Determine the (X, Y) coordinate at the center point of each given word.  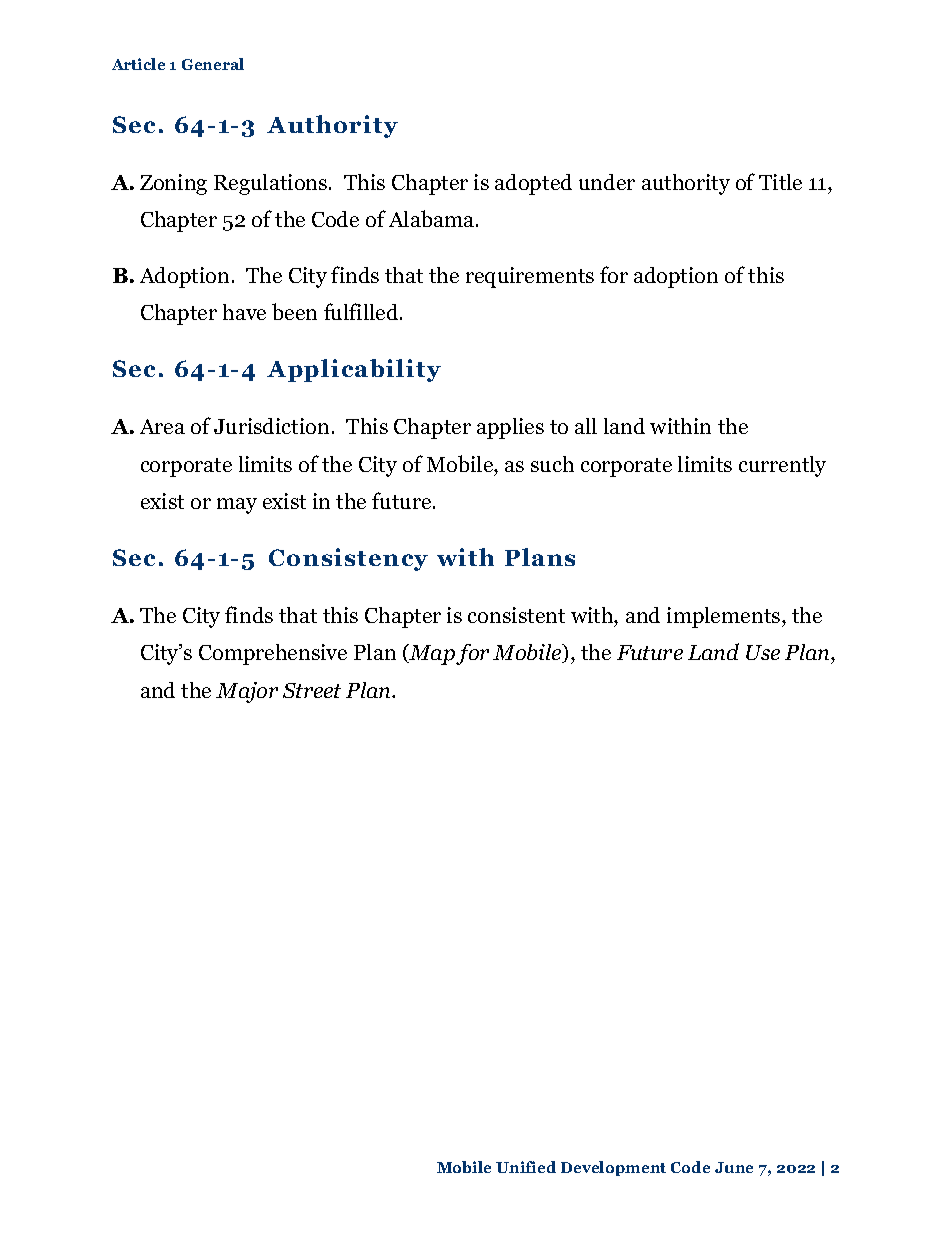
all (586, 426)
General (213, 64)
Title (780, 182)
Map (431, 654)
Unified (526, 1167)
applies (510, 428)
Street (312, 690)
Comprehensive (273, 654)
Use (763, 652)
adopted (533, 184)
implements (725, 617)
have (244, 312)
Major (247, 692)
